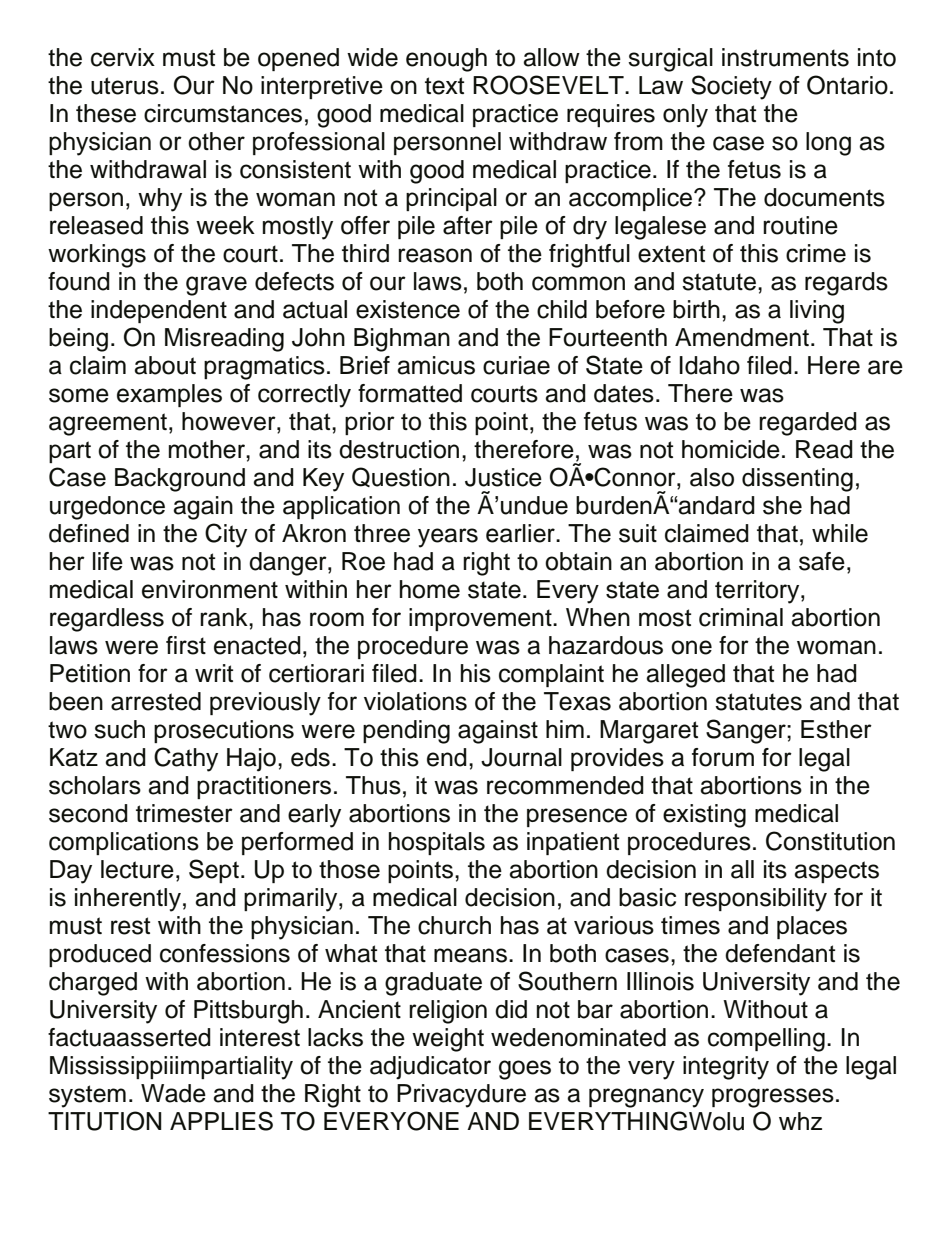 The width and height of the document is (952, 1233). I want to click on adjudicator, so click(430, 1067).
